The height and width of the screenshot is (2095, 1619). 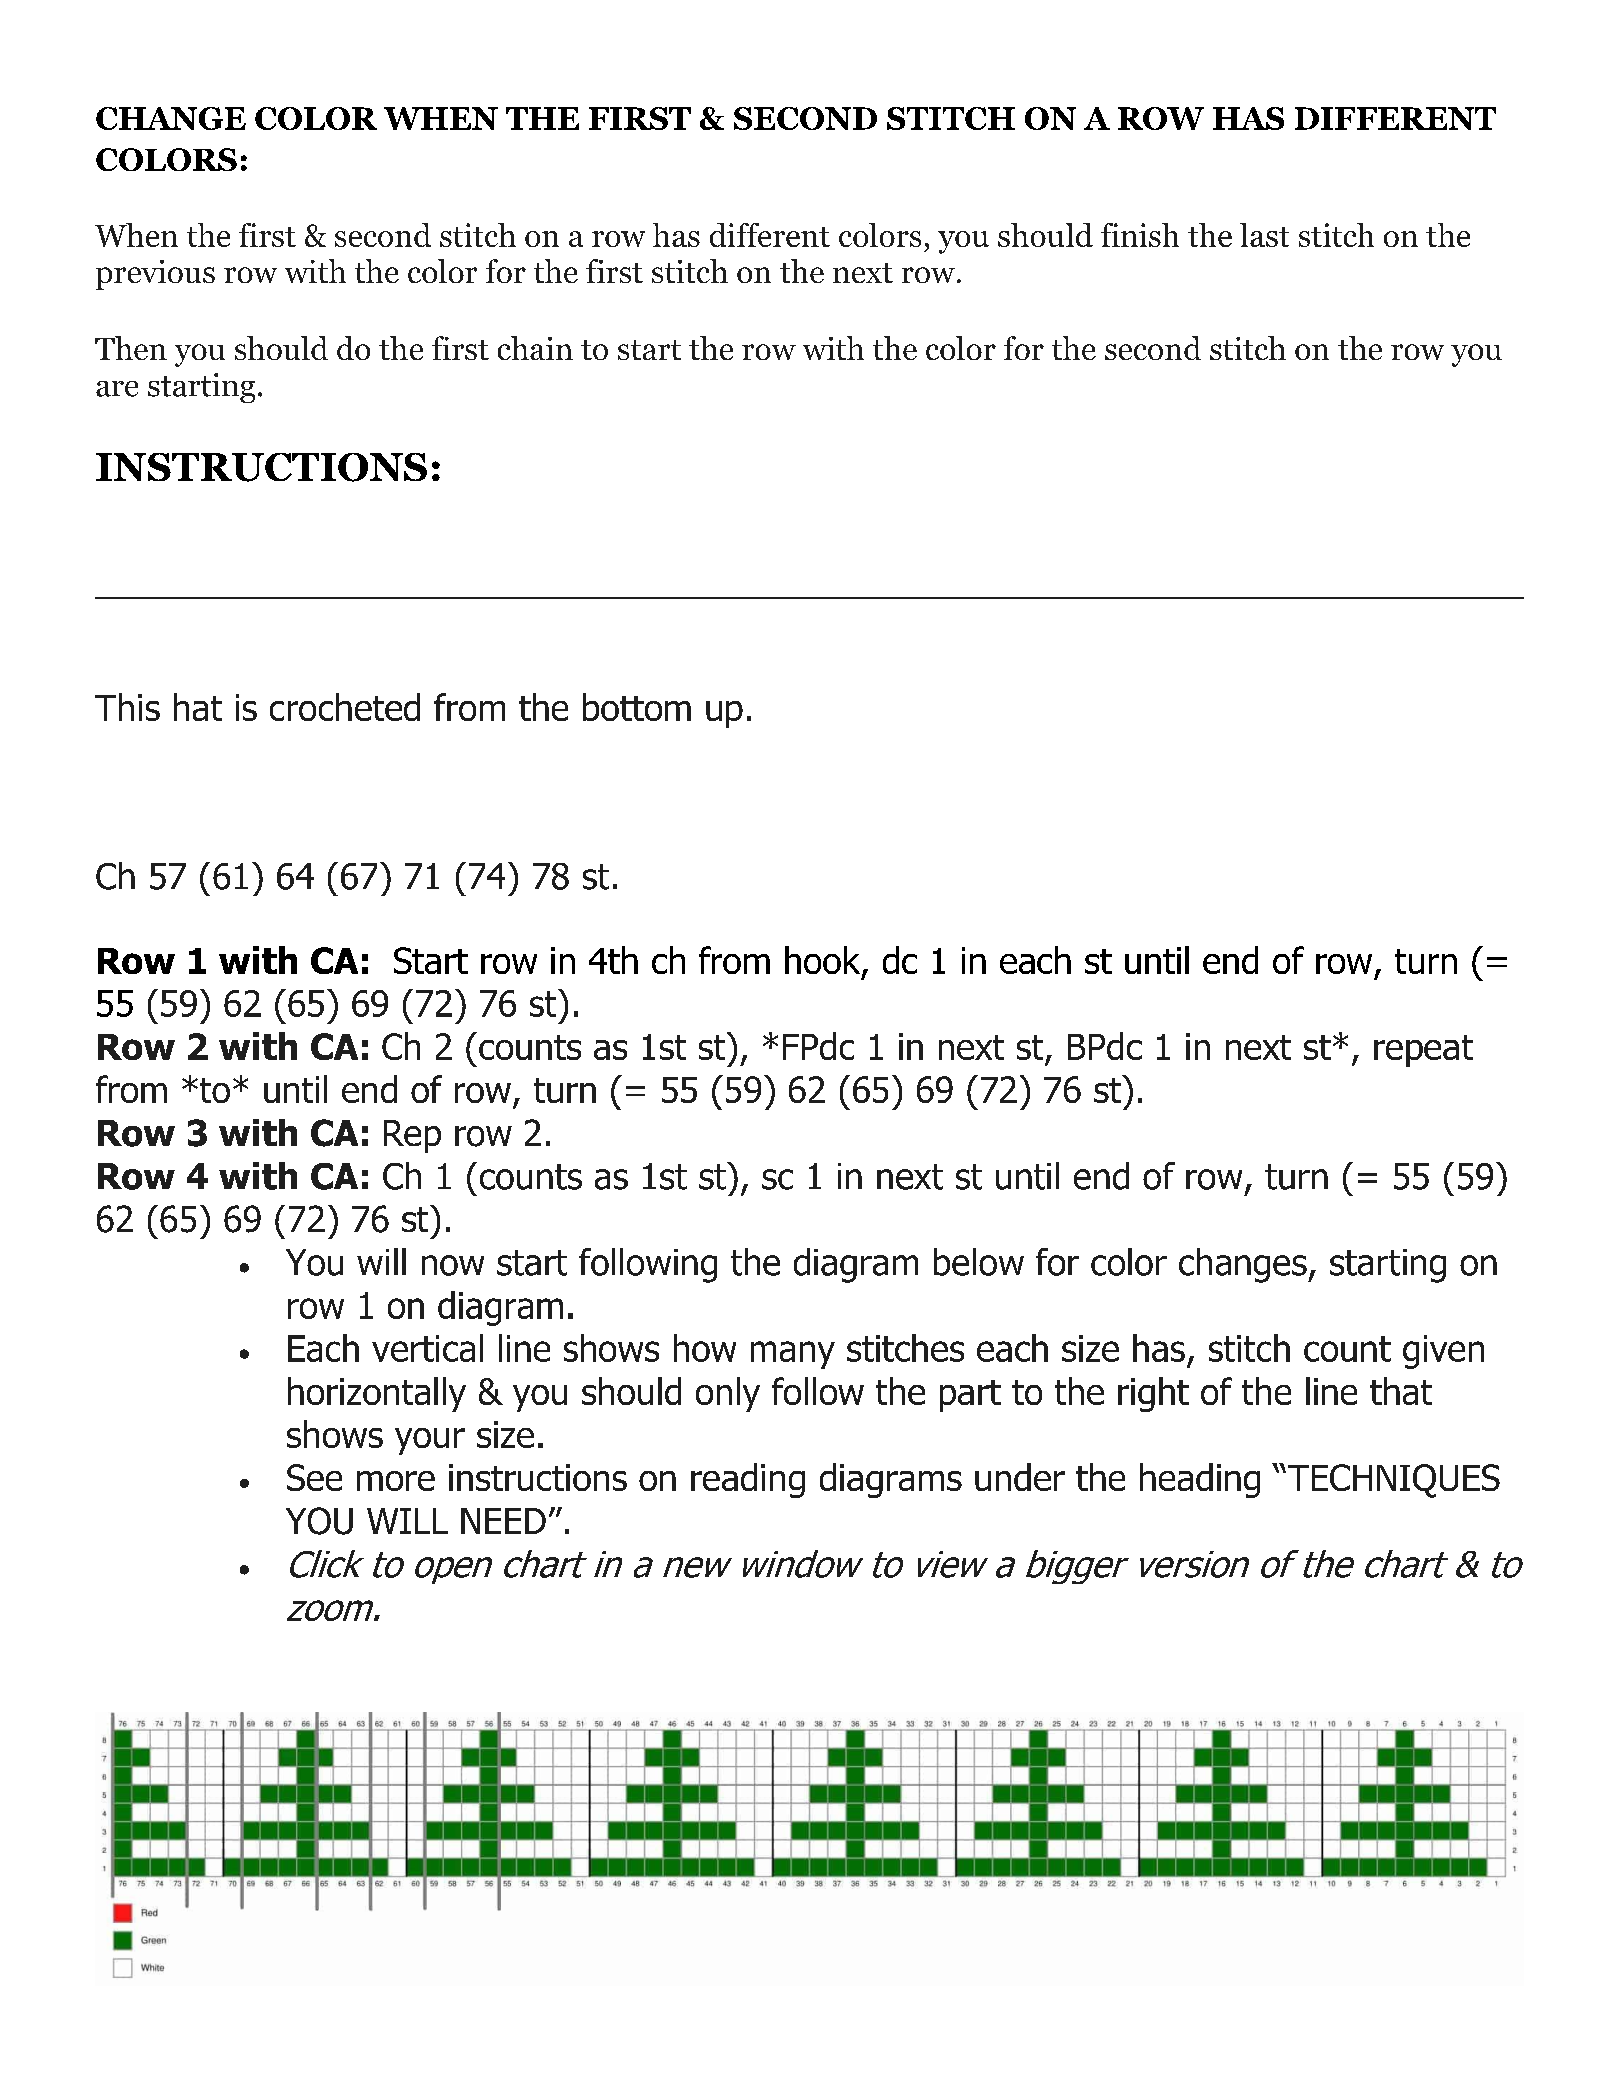 What do you see at coordinates (824, 961) in the screenshot?
I see `hook` at bounding box center [824, 961].
